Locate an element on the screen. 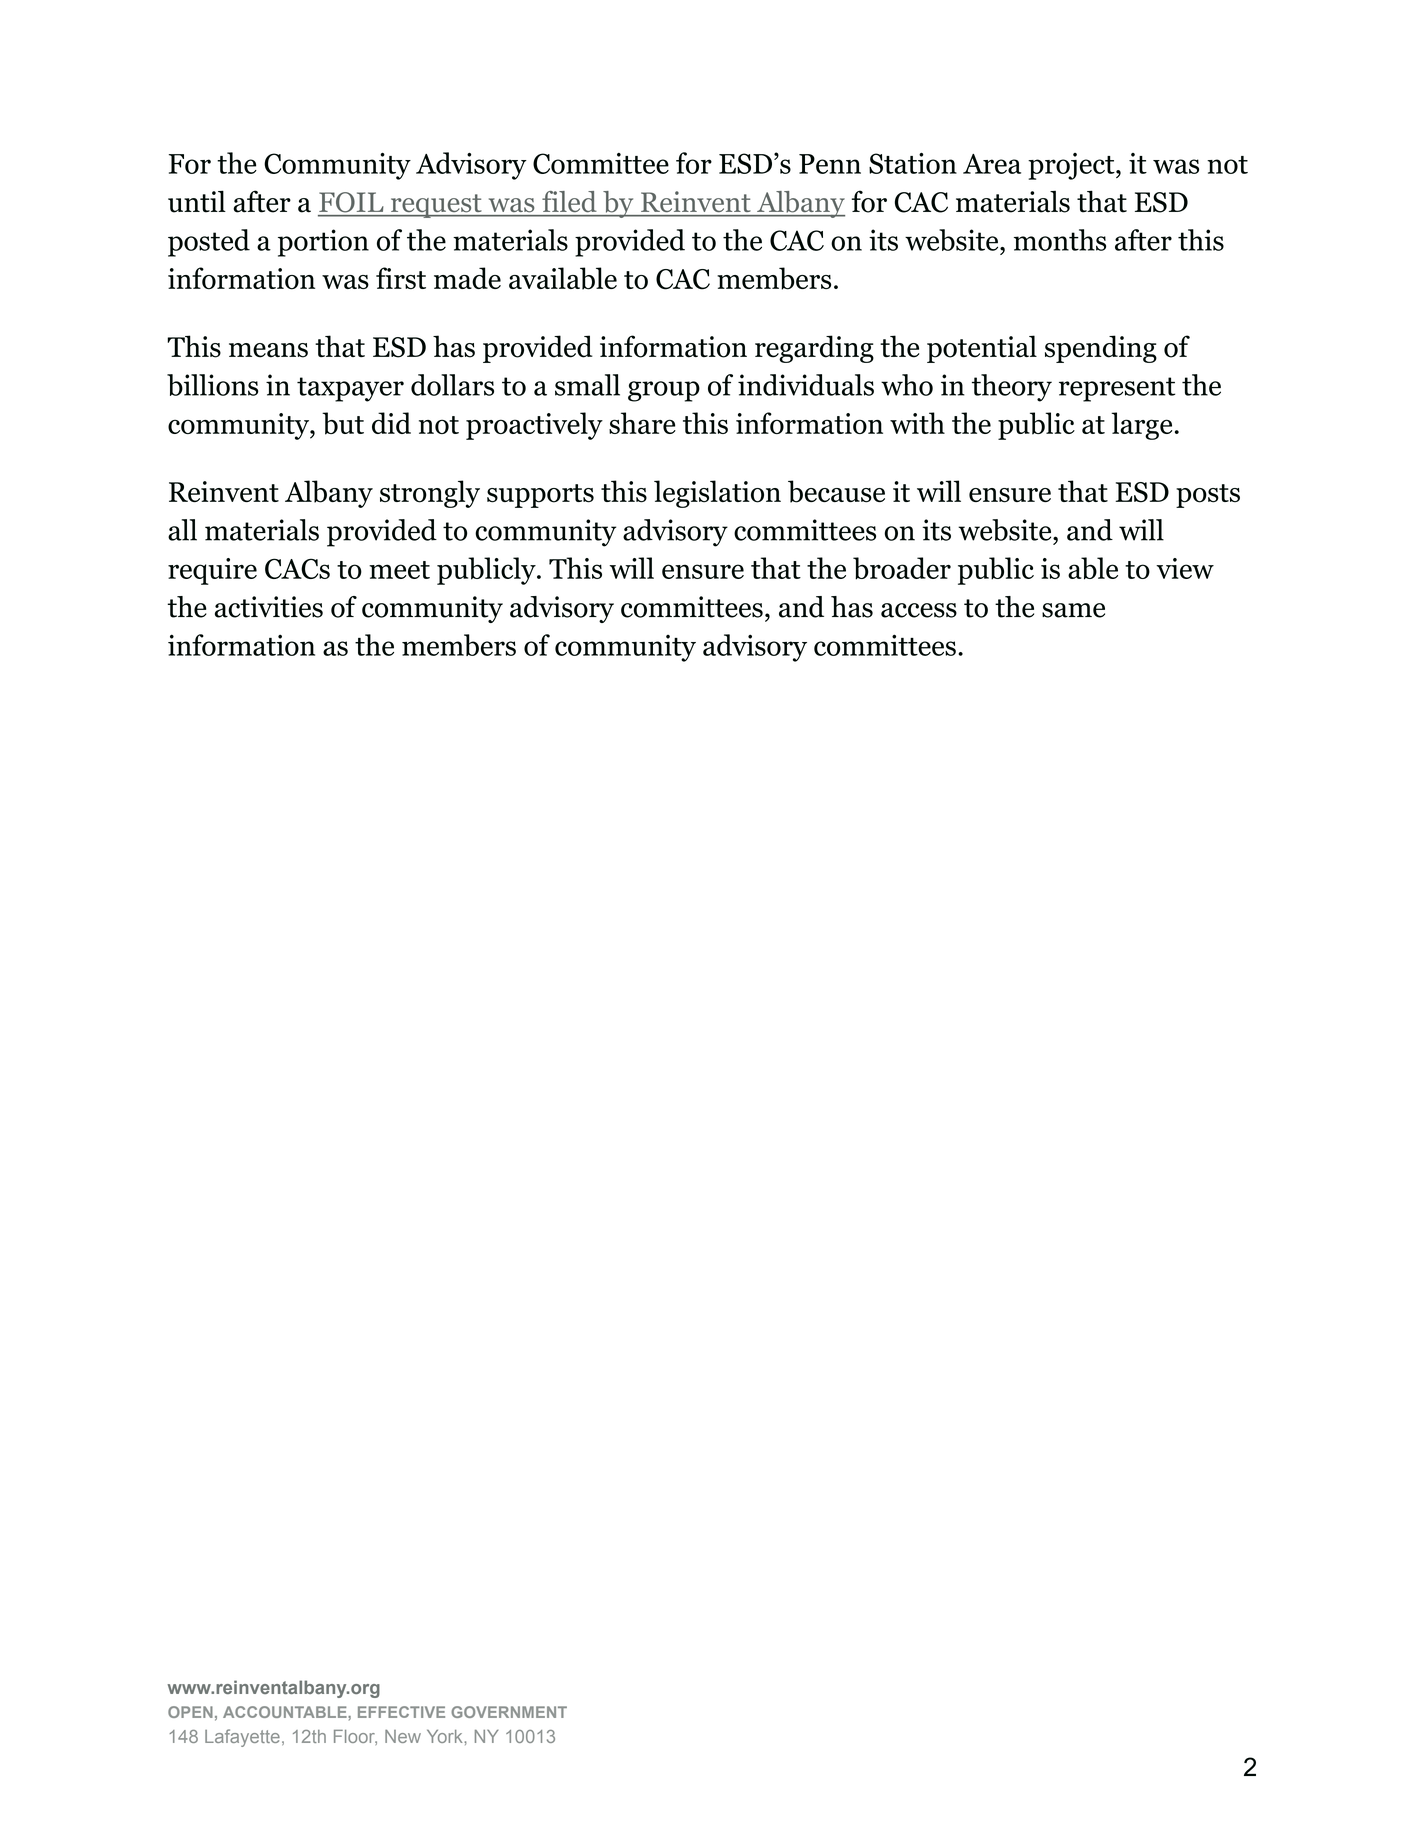  activities is located at coordinates (269, 607).
